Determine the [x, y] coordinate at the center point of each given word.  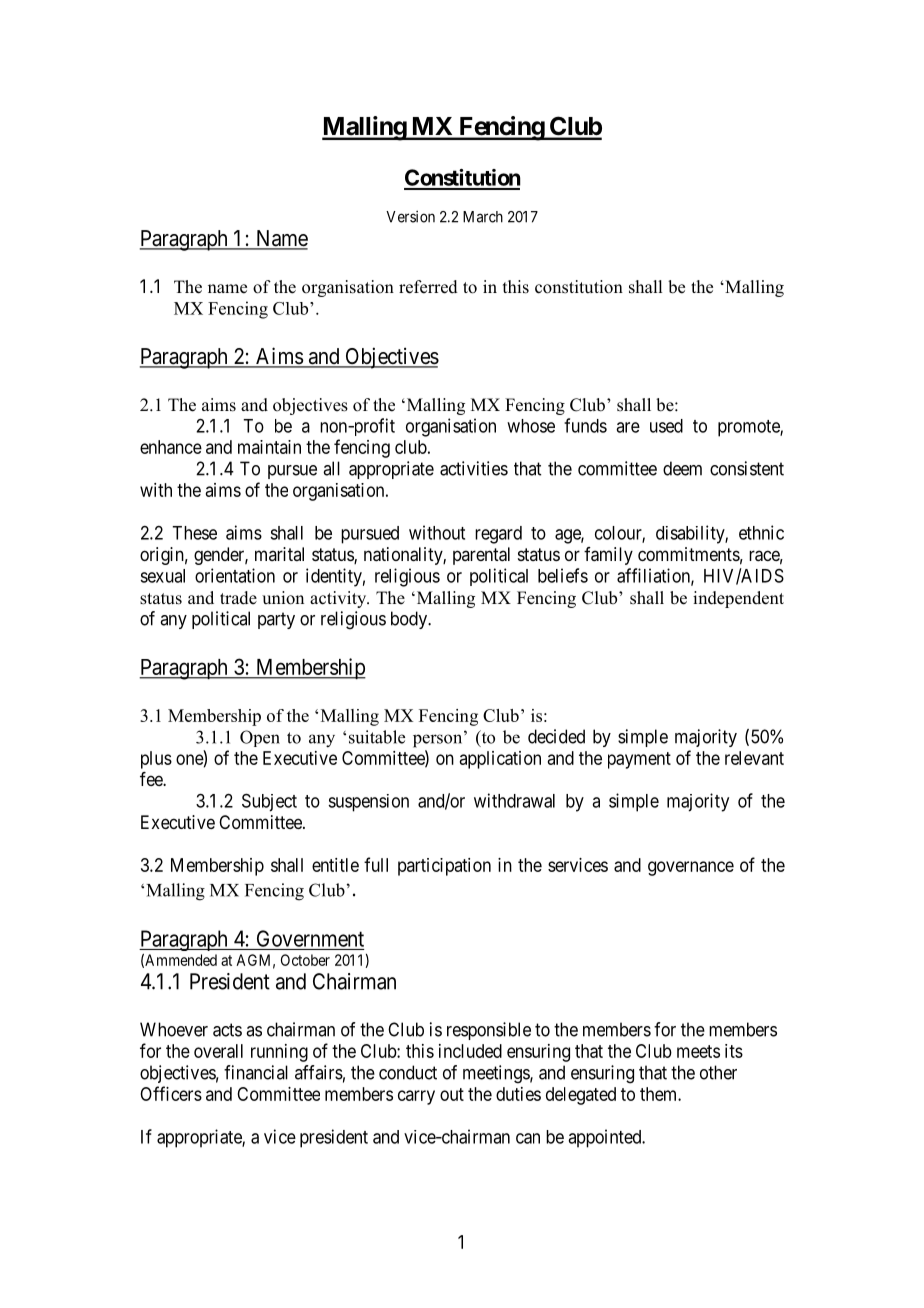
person [439, 740]
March [483, 217]
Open [260, 738]
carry [416, 1097]
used [666, 426]
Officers [171, 1093]
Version [410, 216]
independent [738, 599]
